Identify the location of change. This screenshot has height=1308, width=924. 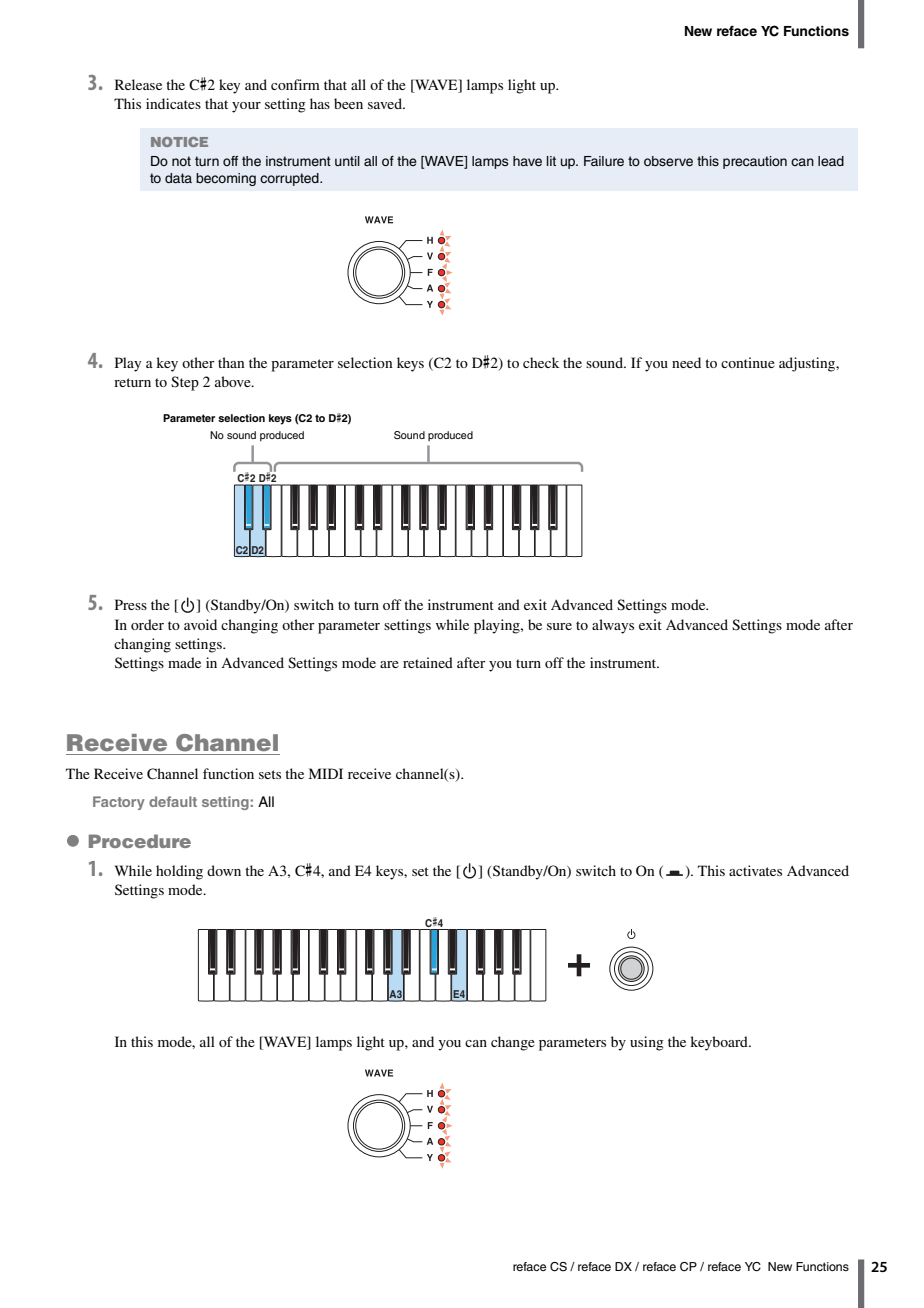
(513, 1043).
